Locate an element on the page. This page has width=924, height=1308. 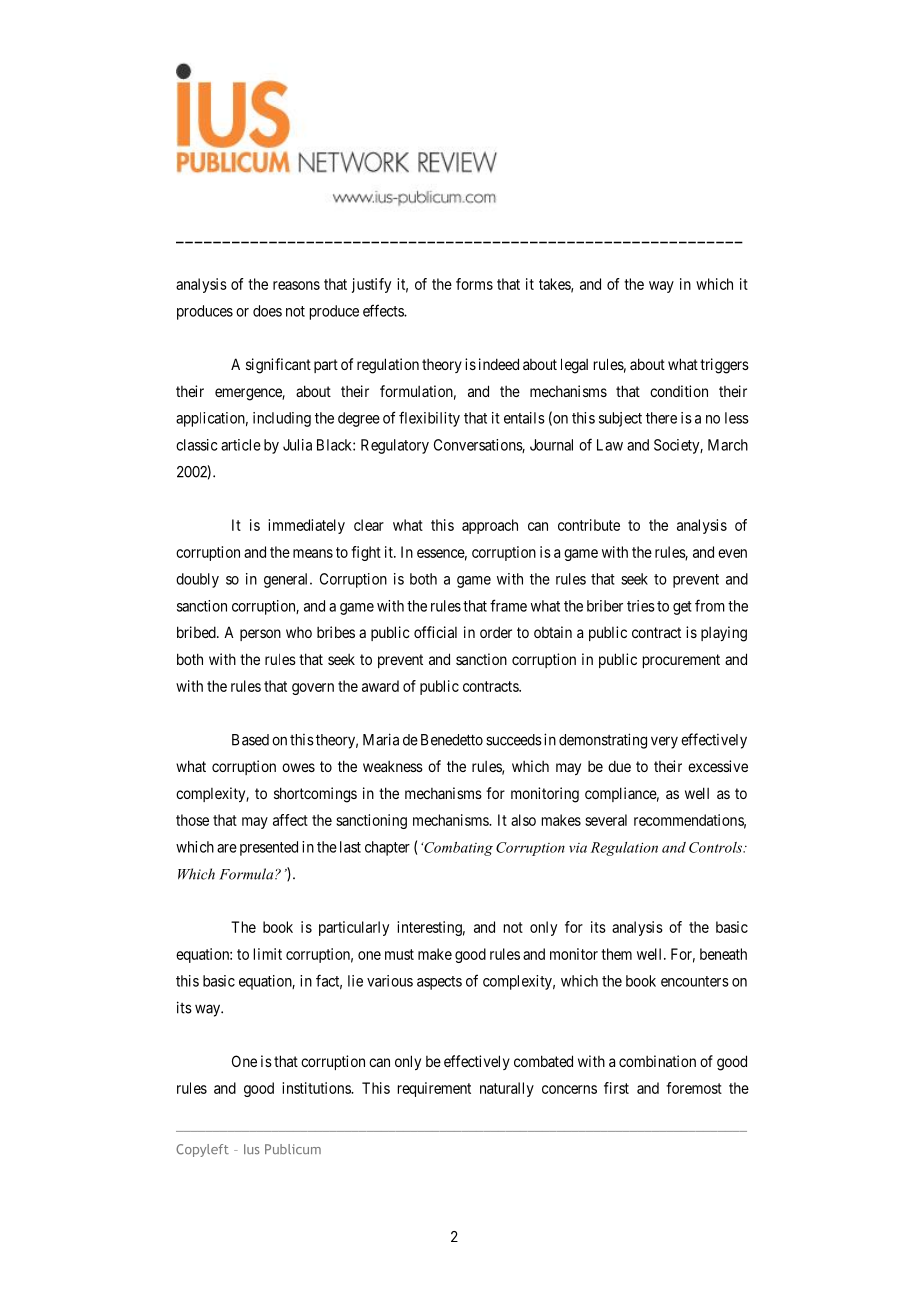
Ius is located at coordinates (252, 1149).
